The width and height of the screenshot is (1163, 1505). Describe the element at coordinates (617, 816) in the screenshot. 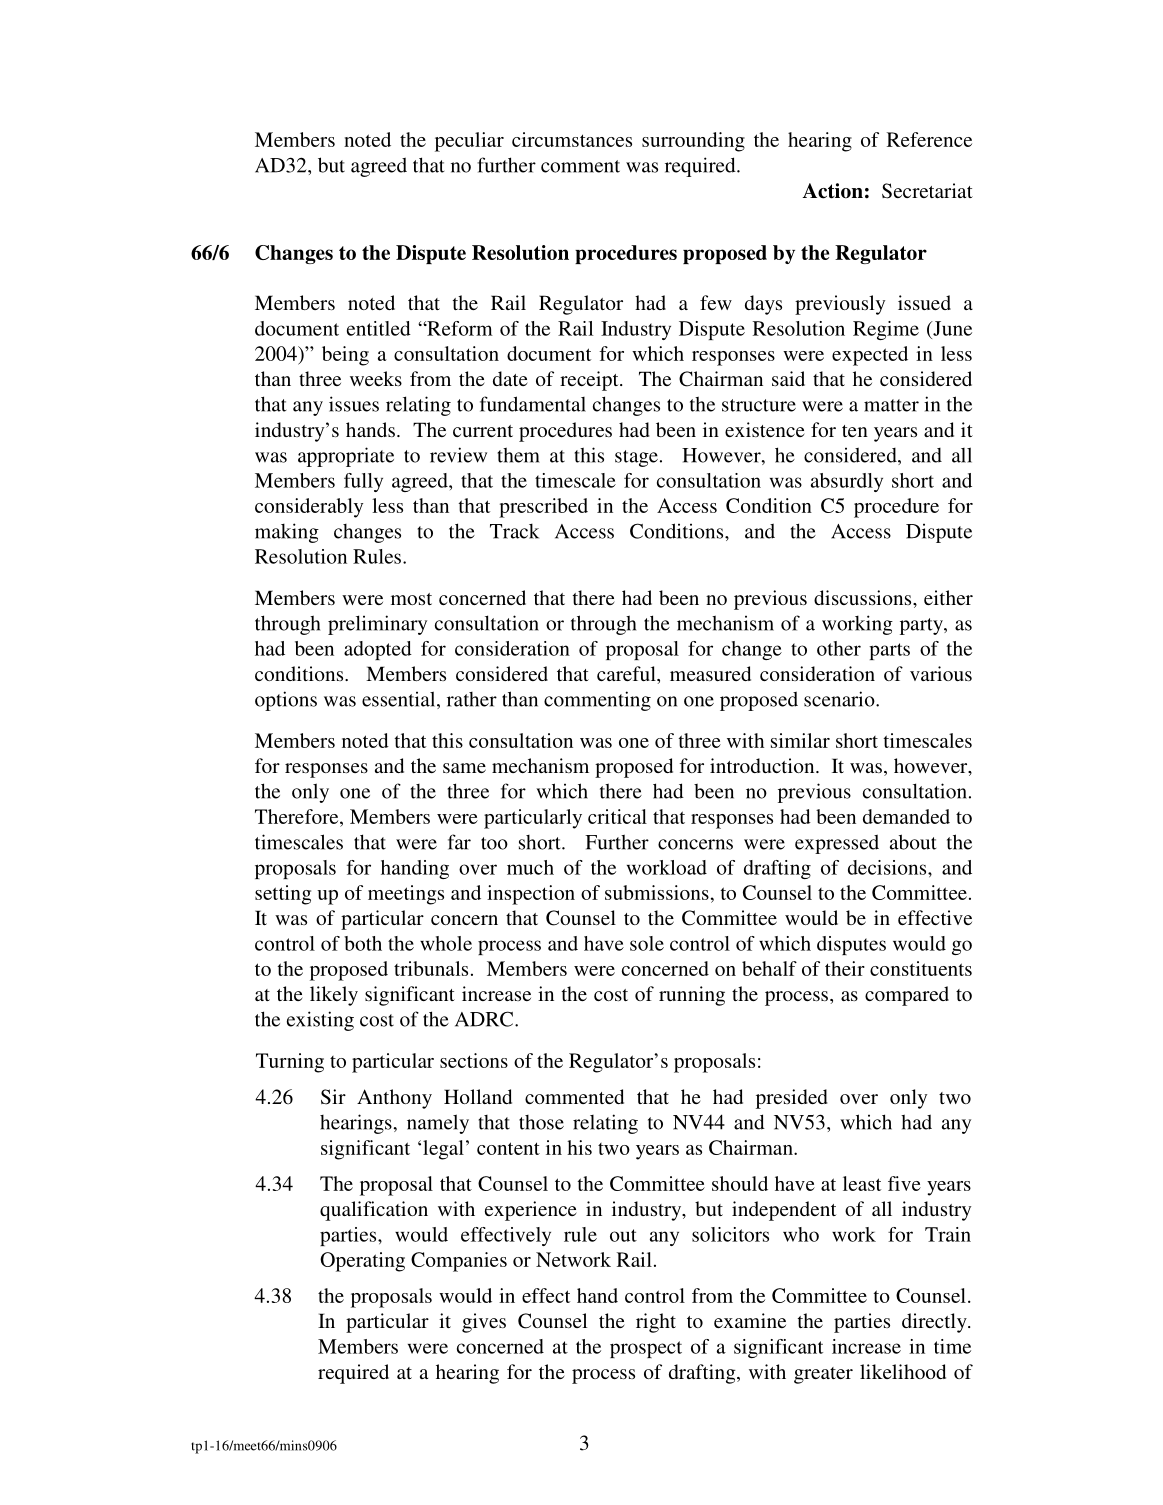

I see `critical` at that location.
